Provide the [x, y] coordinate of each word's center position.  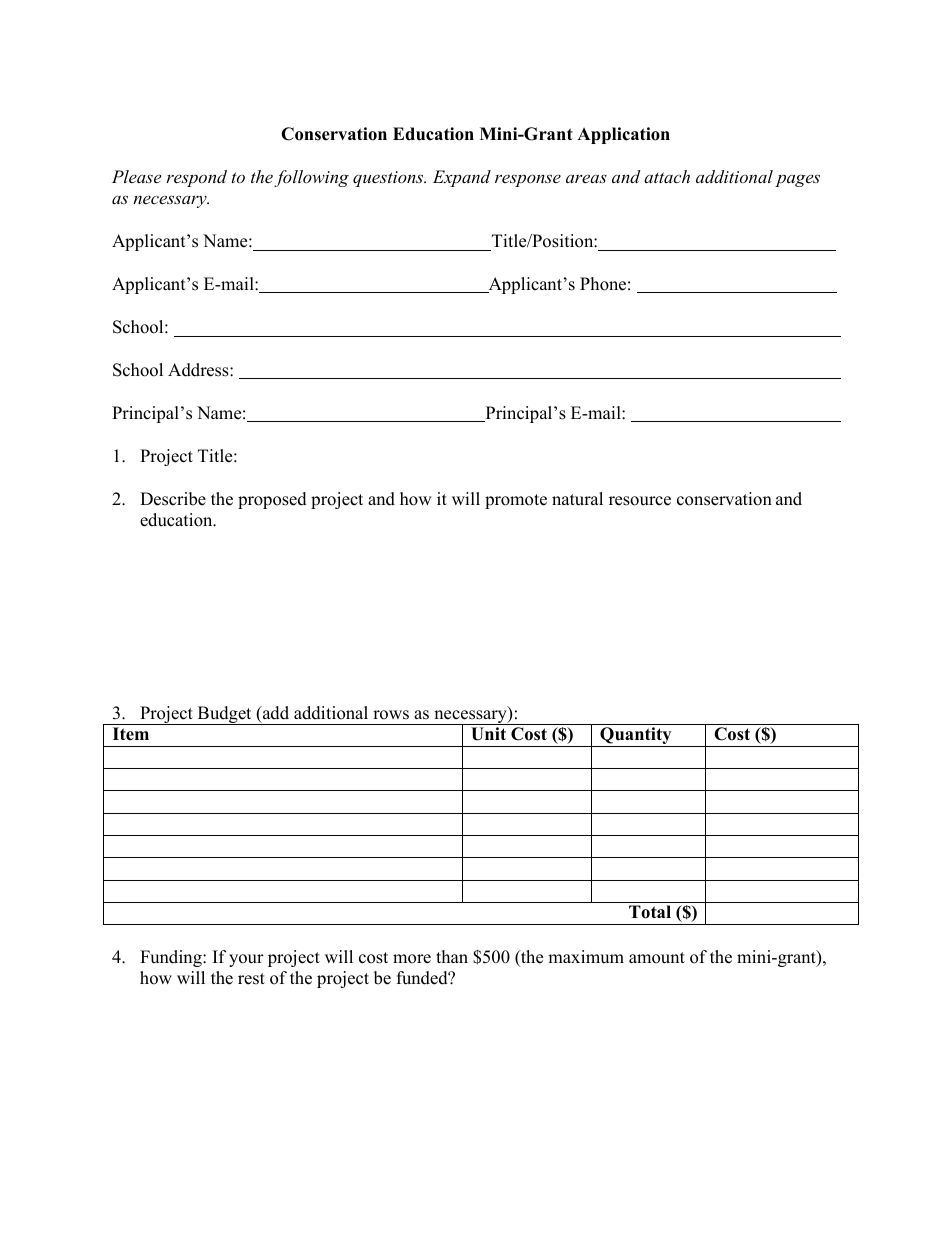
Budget [224, 715]
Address [199, 370]
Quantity [636, 737]
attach [667, 176]
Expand [462, 178]
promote [516, 501]
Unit [488, 734]
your [246, 960]
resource [640, 501]
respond [196, 178]
